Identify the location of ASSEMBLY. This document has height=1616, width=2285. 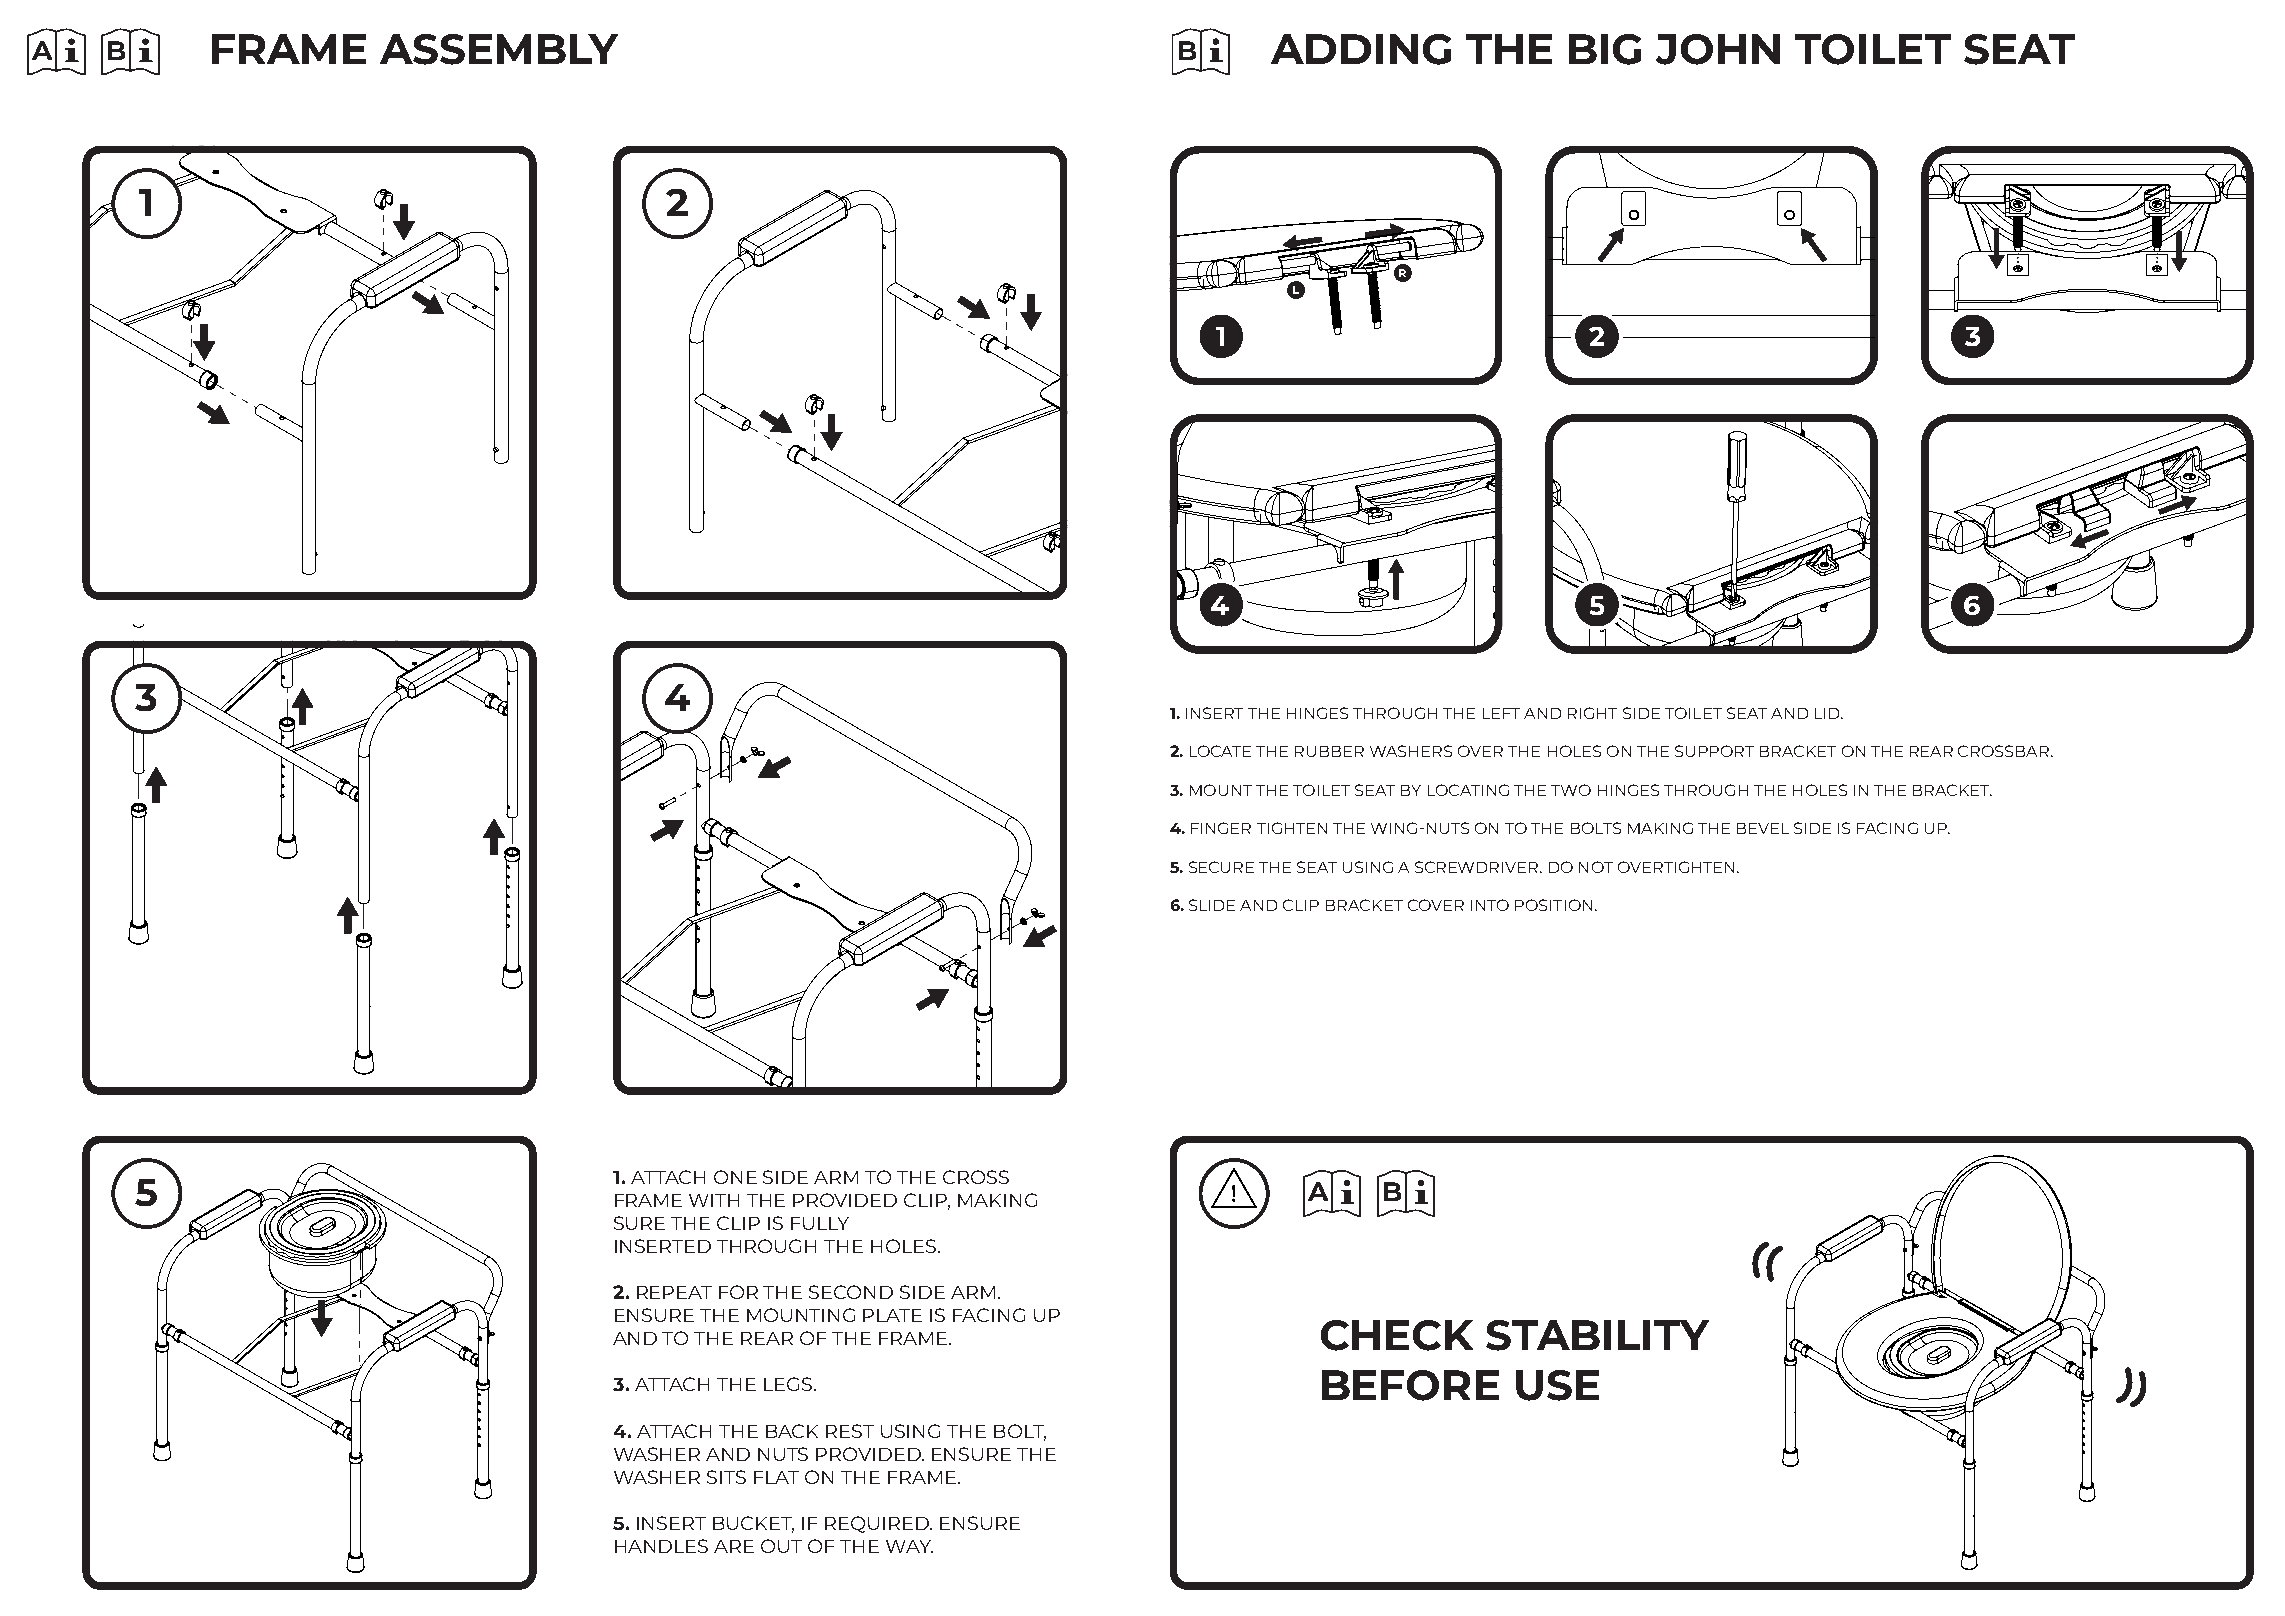
(499, 49).
